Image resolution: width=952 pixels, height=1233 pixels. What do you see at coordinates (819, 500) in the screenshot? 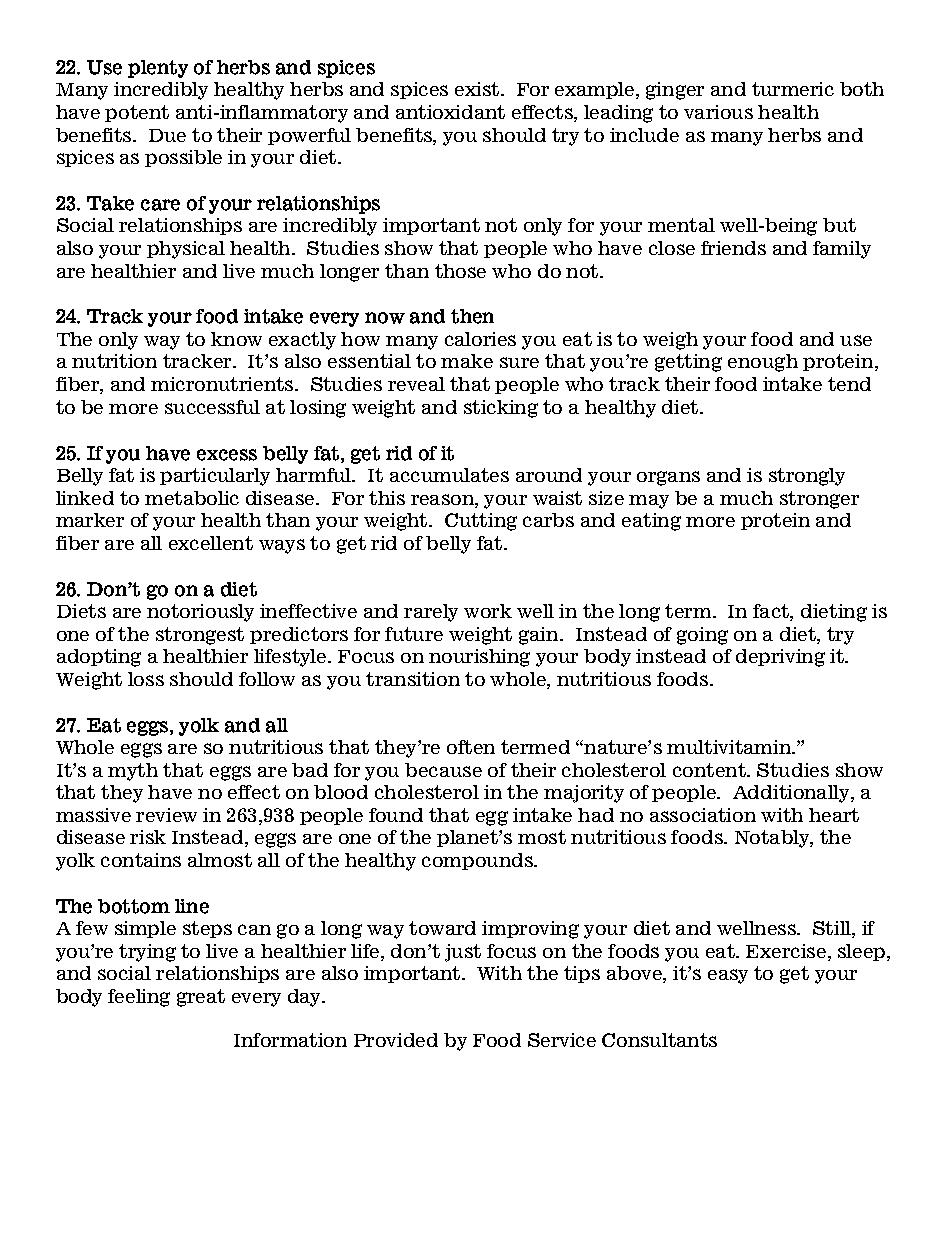
I see `stronger` at bounding box center [819, 500].
